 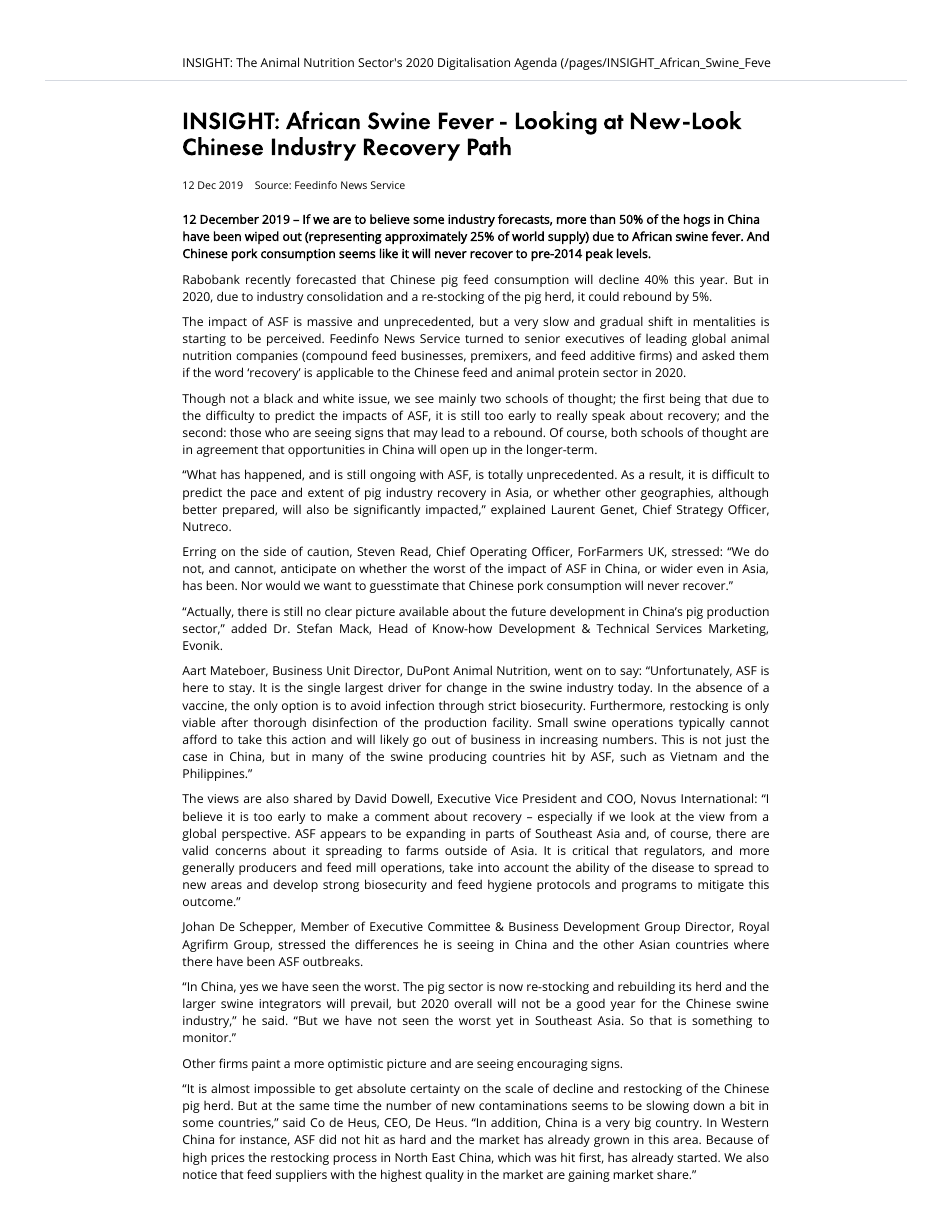 I want to click on result, so click(x=666, y=475).
